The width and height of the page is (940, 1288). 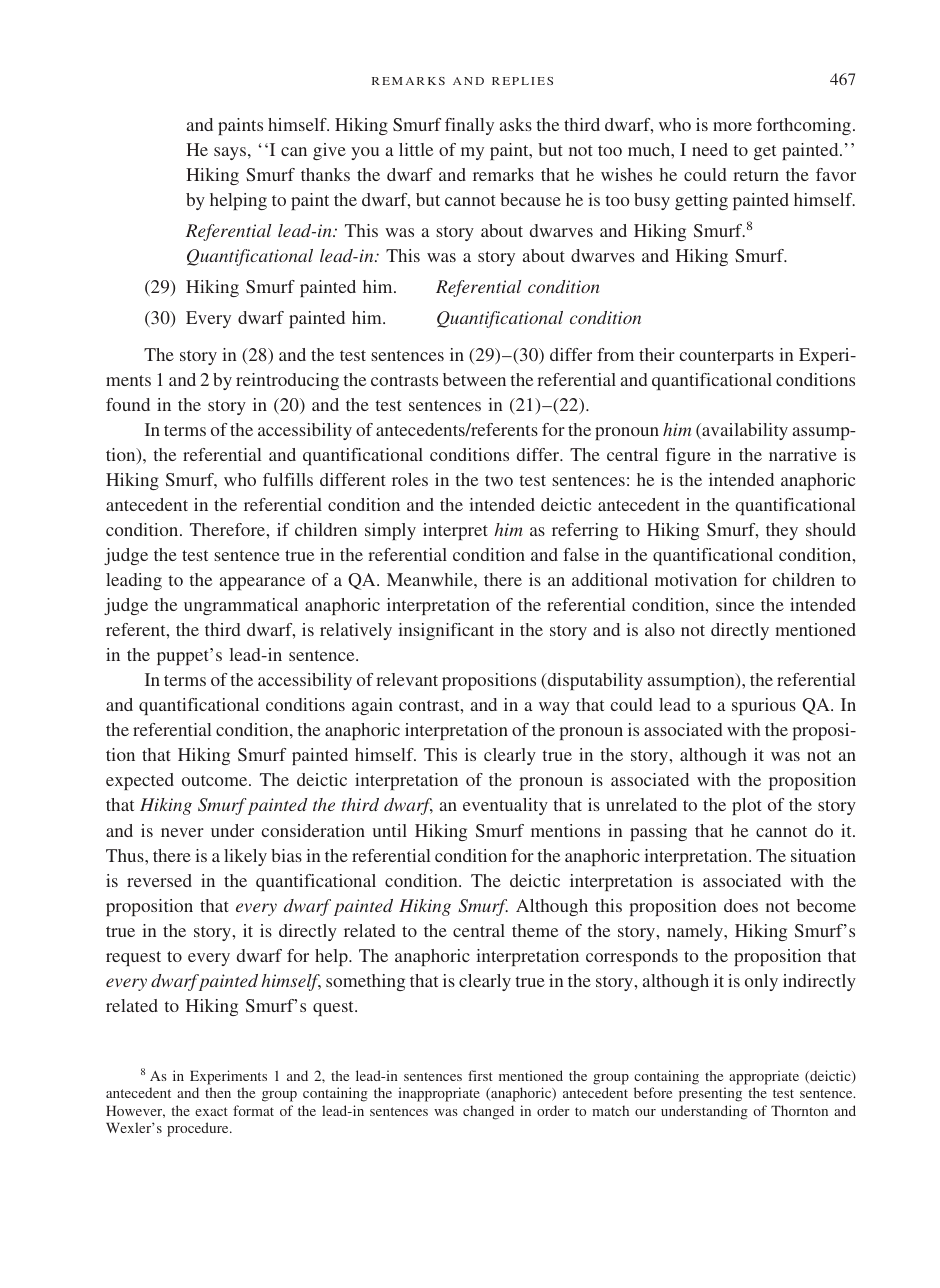 What do you see at coordinates (288, 479) in the page?
I see `fulfills` at bounding box center [288, 479].
